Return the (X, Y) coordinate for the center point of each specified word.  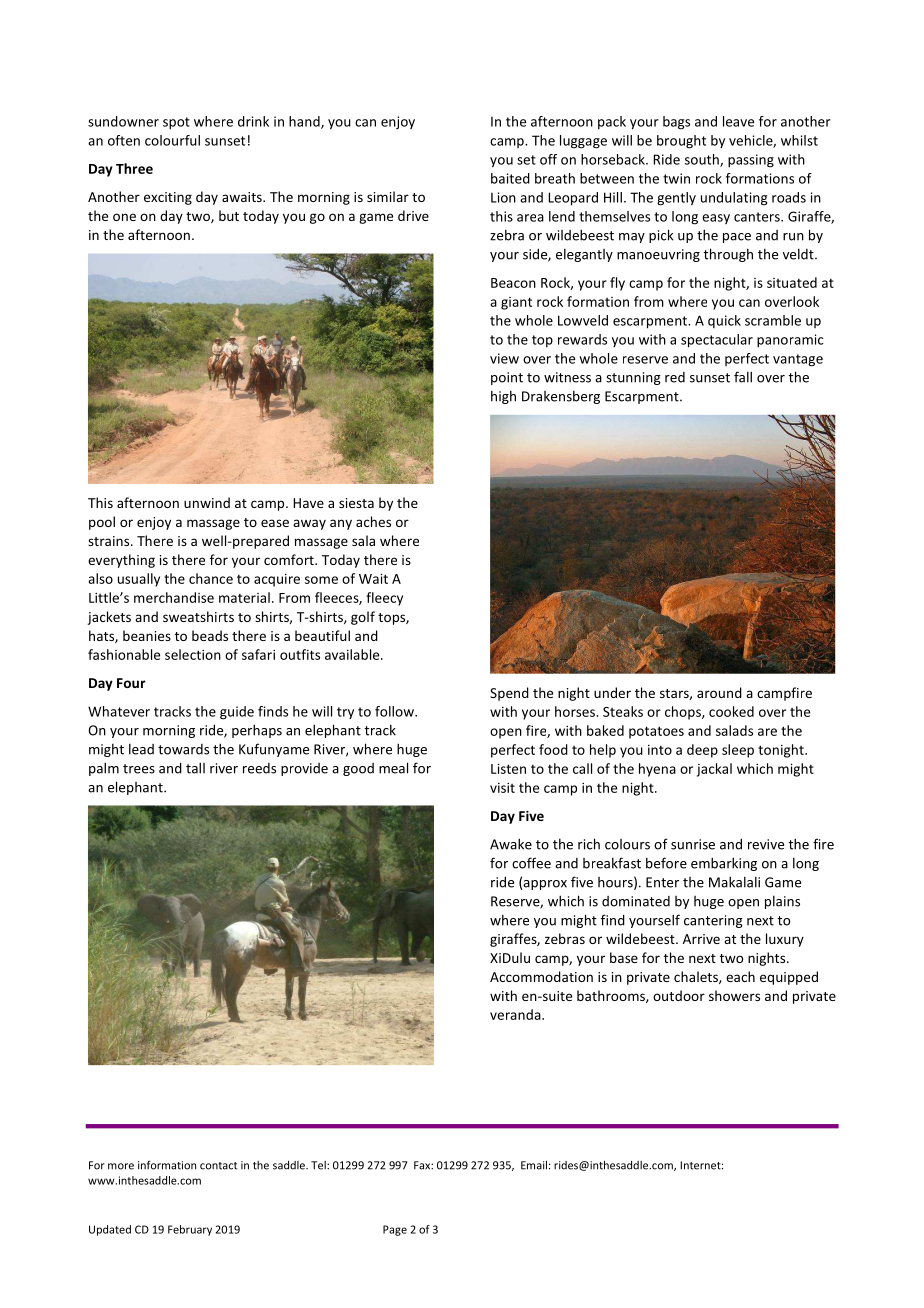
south (703, 160)
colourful (172, 140)
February (190, 1230)
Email (534, 1165)
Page (395, 1230)
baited (510, 178)
